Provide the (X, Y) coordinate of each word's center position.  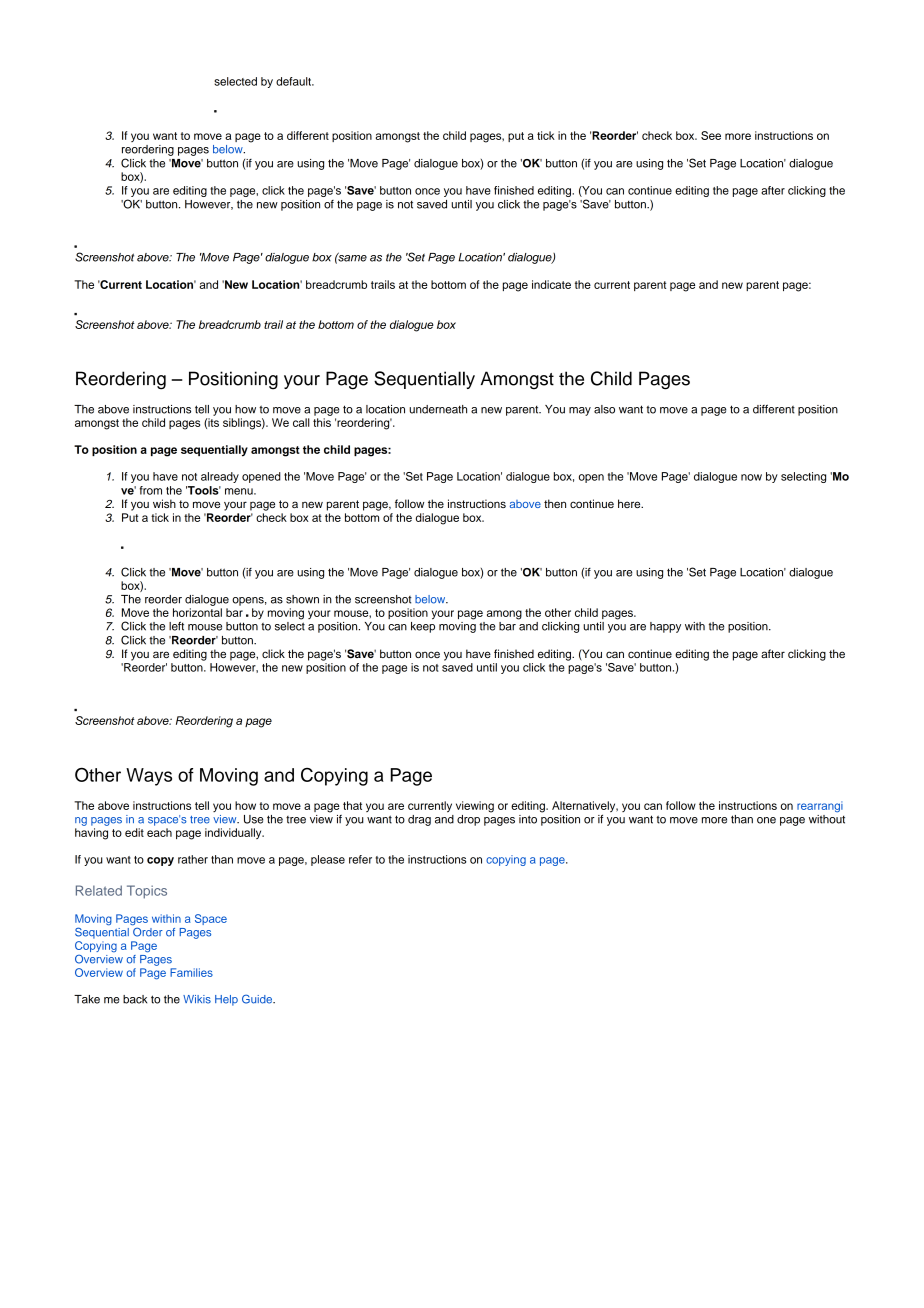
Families (191, 972)
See (711, 135)
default (294, 81)
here (630, 503)
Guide (258, 999)
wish (164, 503)
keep (423, 626)
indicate (551, 284)
